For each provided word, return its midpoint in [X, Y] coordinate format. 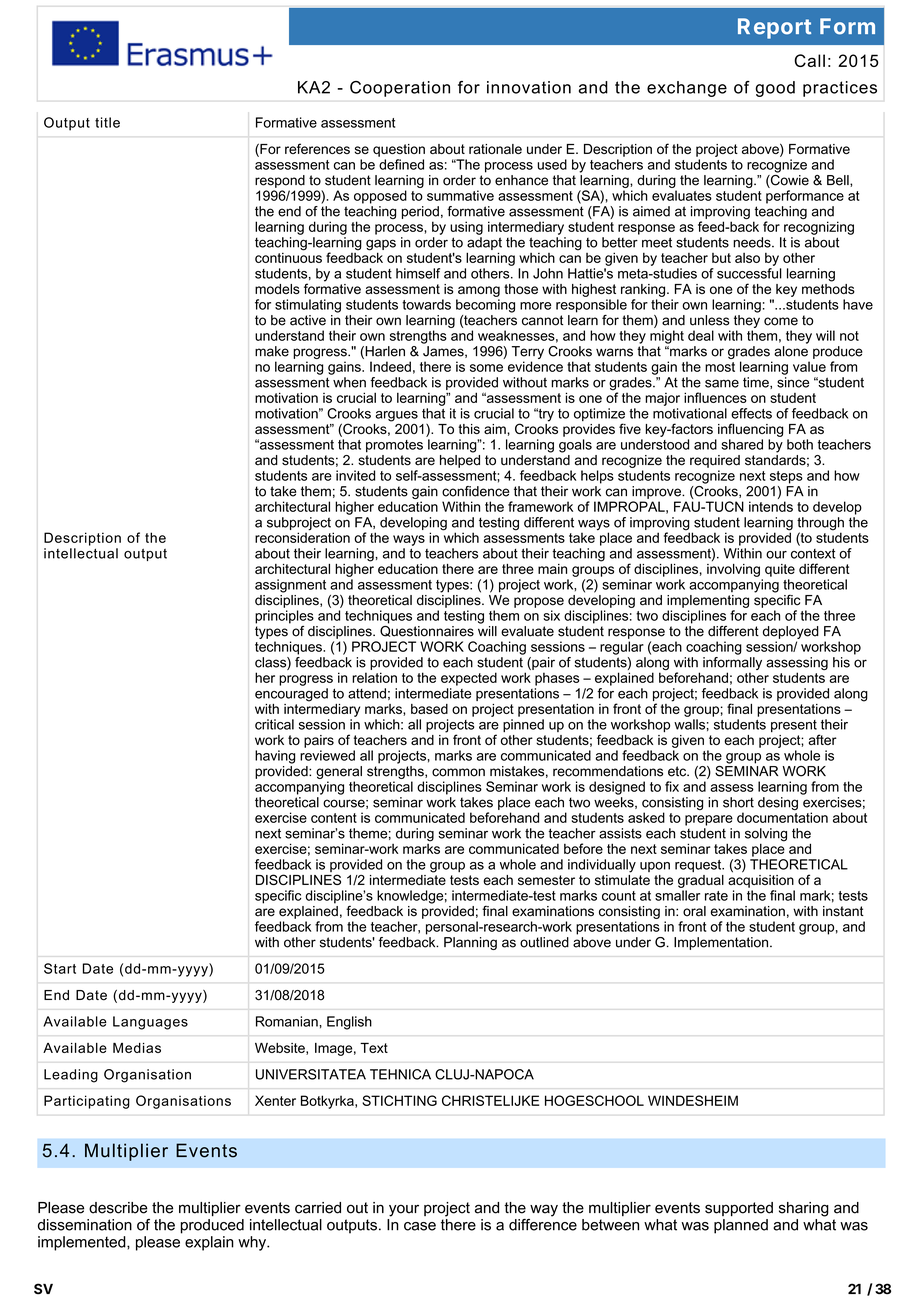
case [420, 1226]
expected [469, 679]
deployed [791, 632]
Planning [470, 943]
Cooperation [400, 89]
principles [284, 617]
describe [118, 1208]
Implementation [722, 943]
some [486, 368]
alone [791, 351]
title [107, 122]
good [775, 89]
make [272, 351]
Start [60, 968]
